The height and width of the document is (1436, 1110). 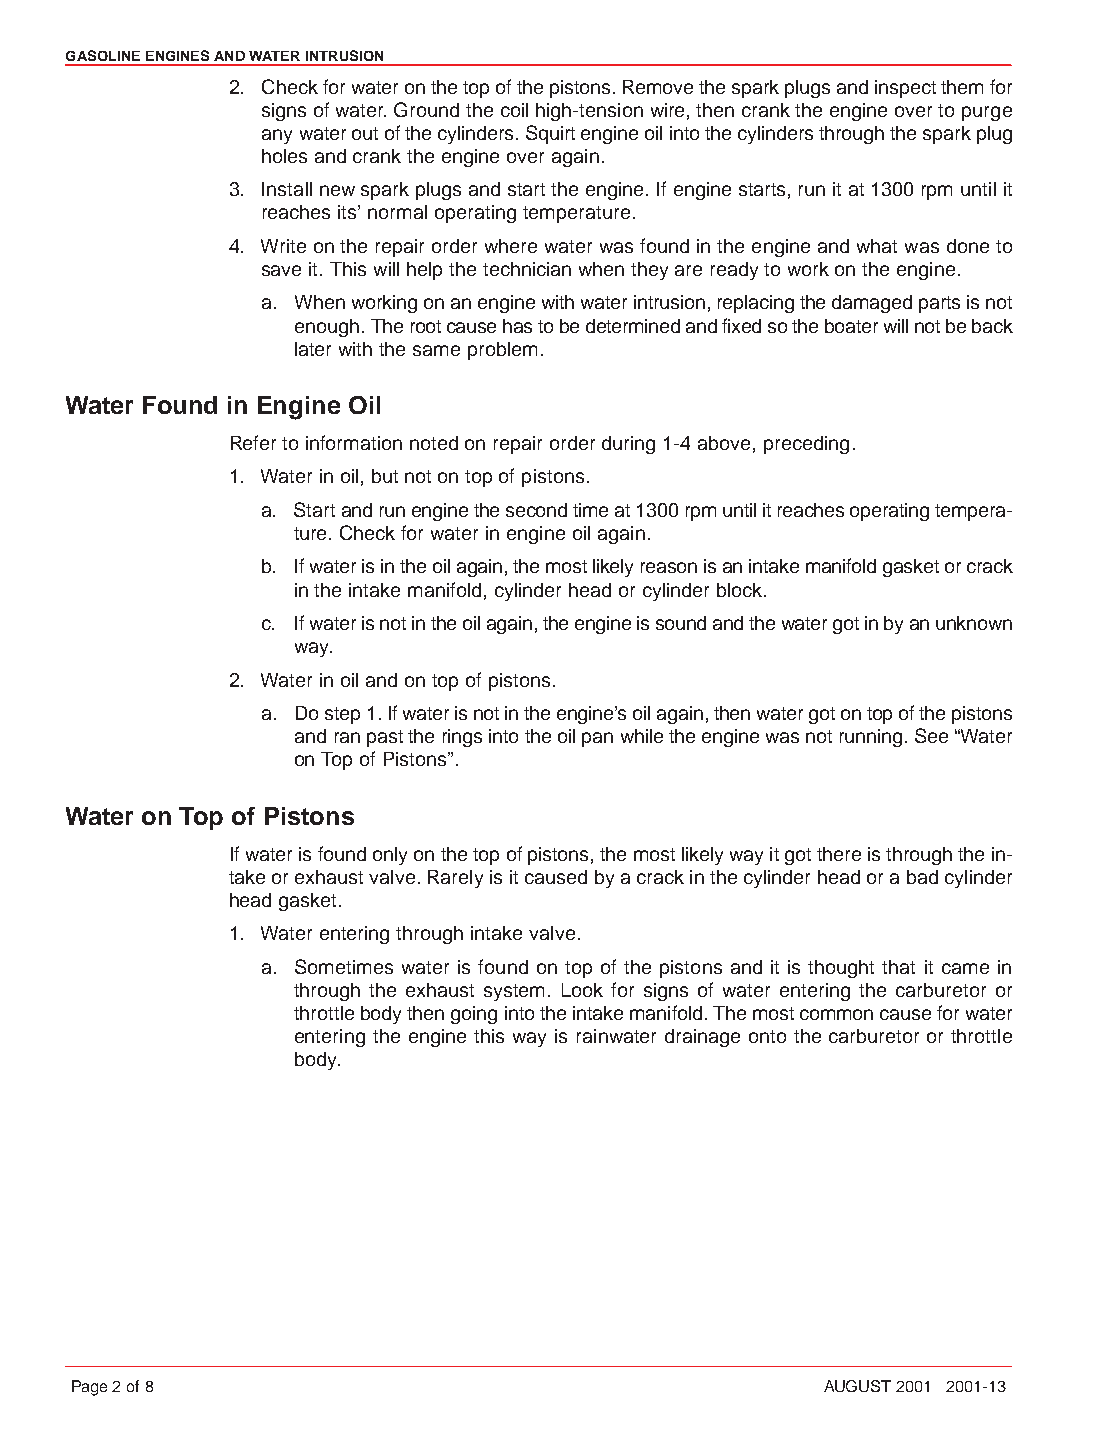 I want to click on Refer, so click(x=253, y=442).
